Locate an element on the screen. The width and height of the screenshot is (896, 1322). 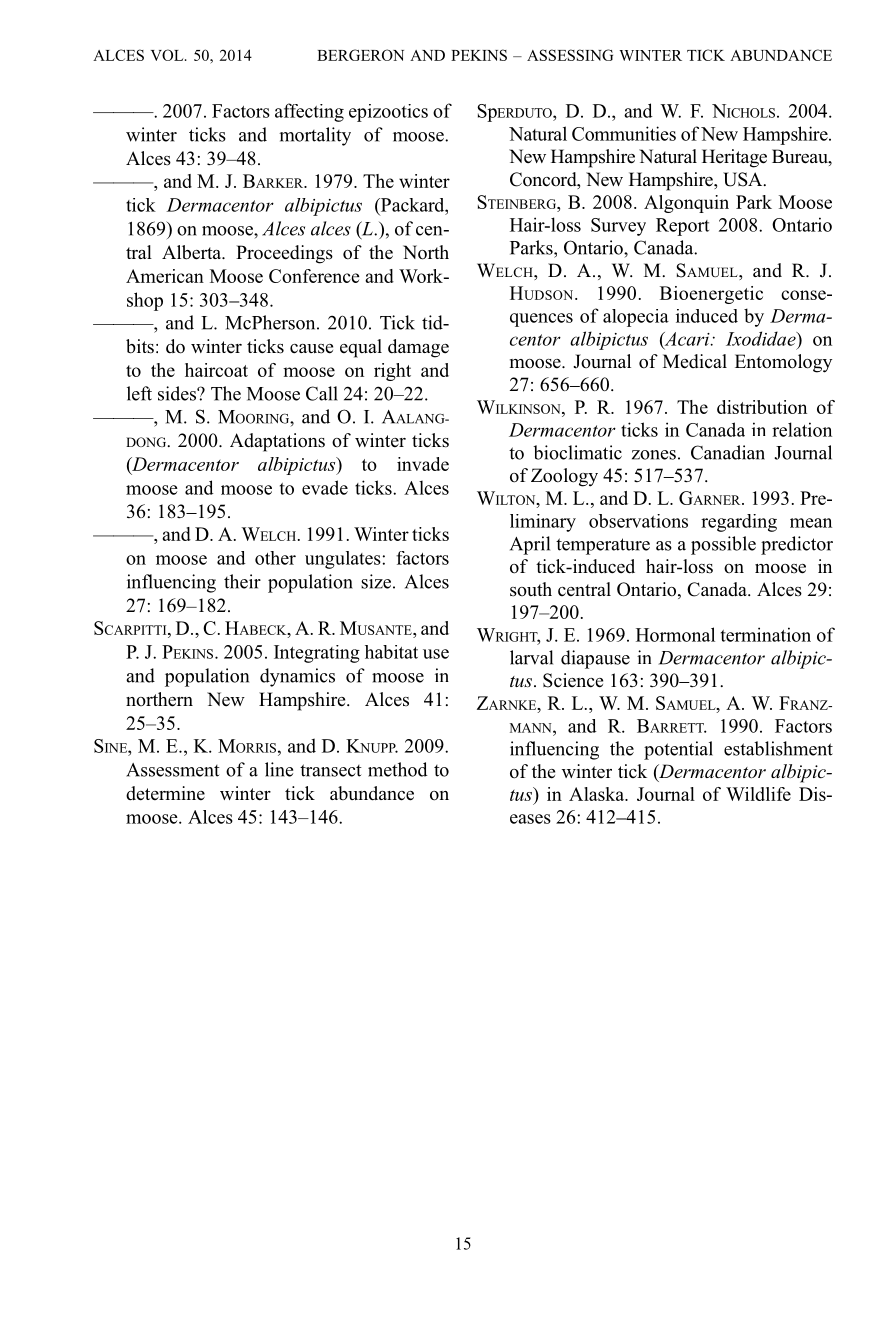
American is located at coordinates (165, 276).
